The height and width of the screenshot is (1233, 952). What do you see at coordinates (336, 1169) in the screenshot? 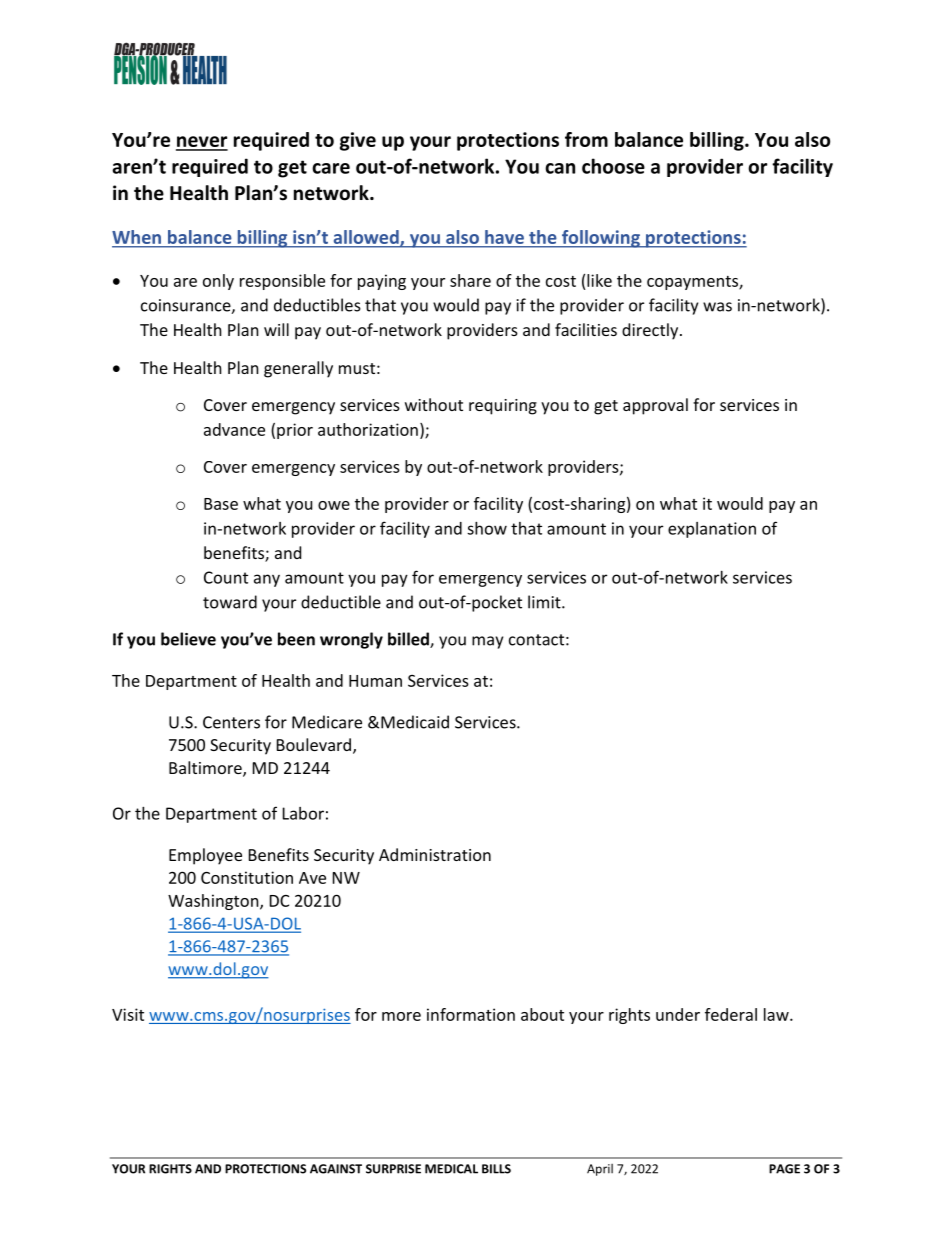
I see `AGAINST` at bounding box center [336, 1169].
